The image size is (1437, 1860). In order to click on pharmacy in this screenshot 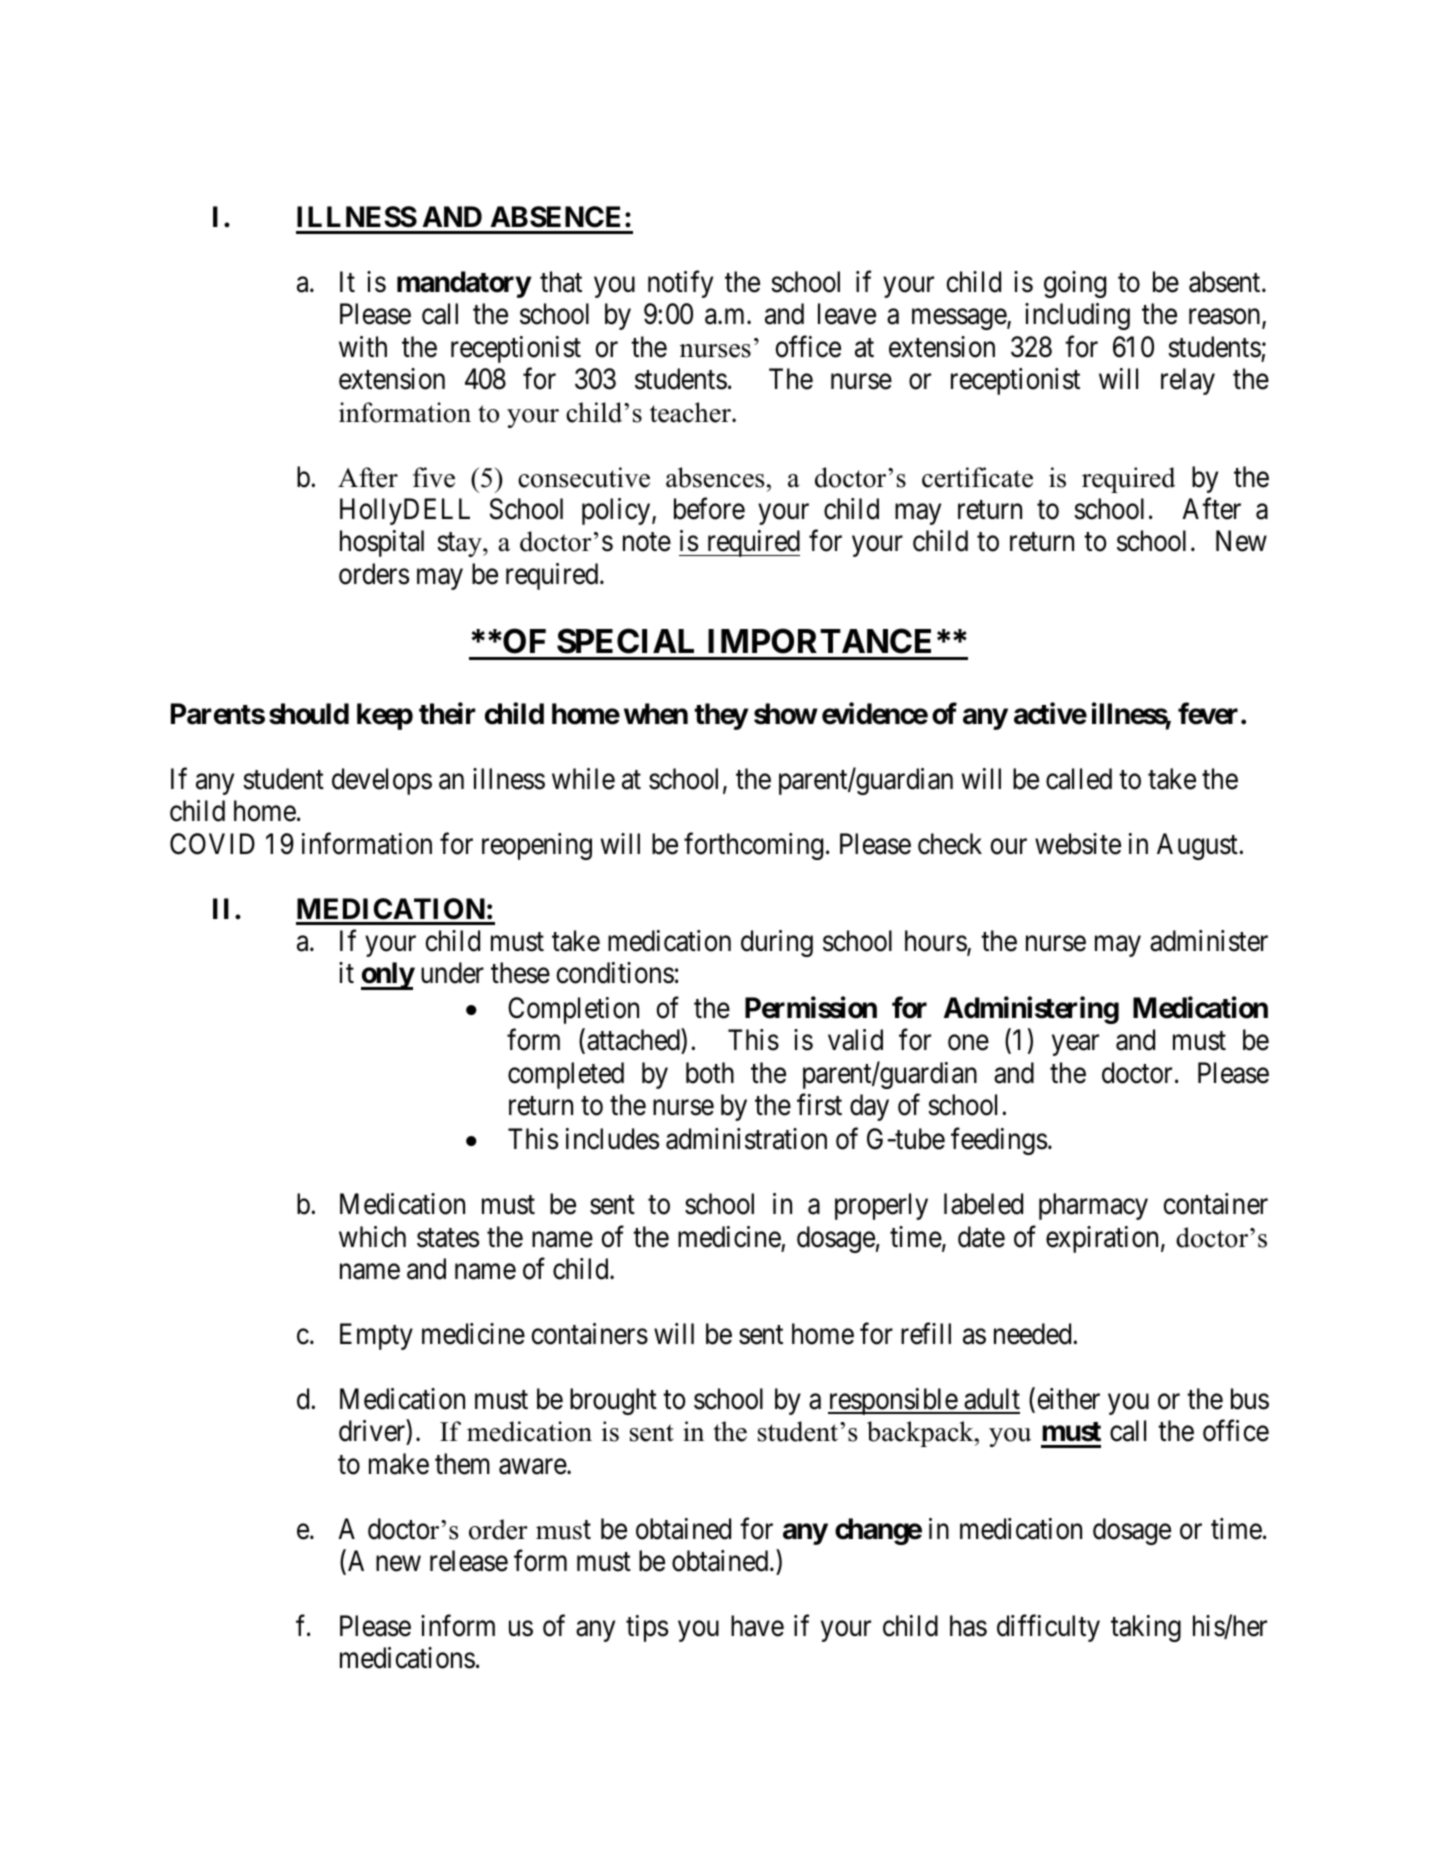, I will do `click(1093, 1206)`.
